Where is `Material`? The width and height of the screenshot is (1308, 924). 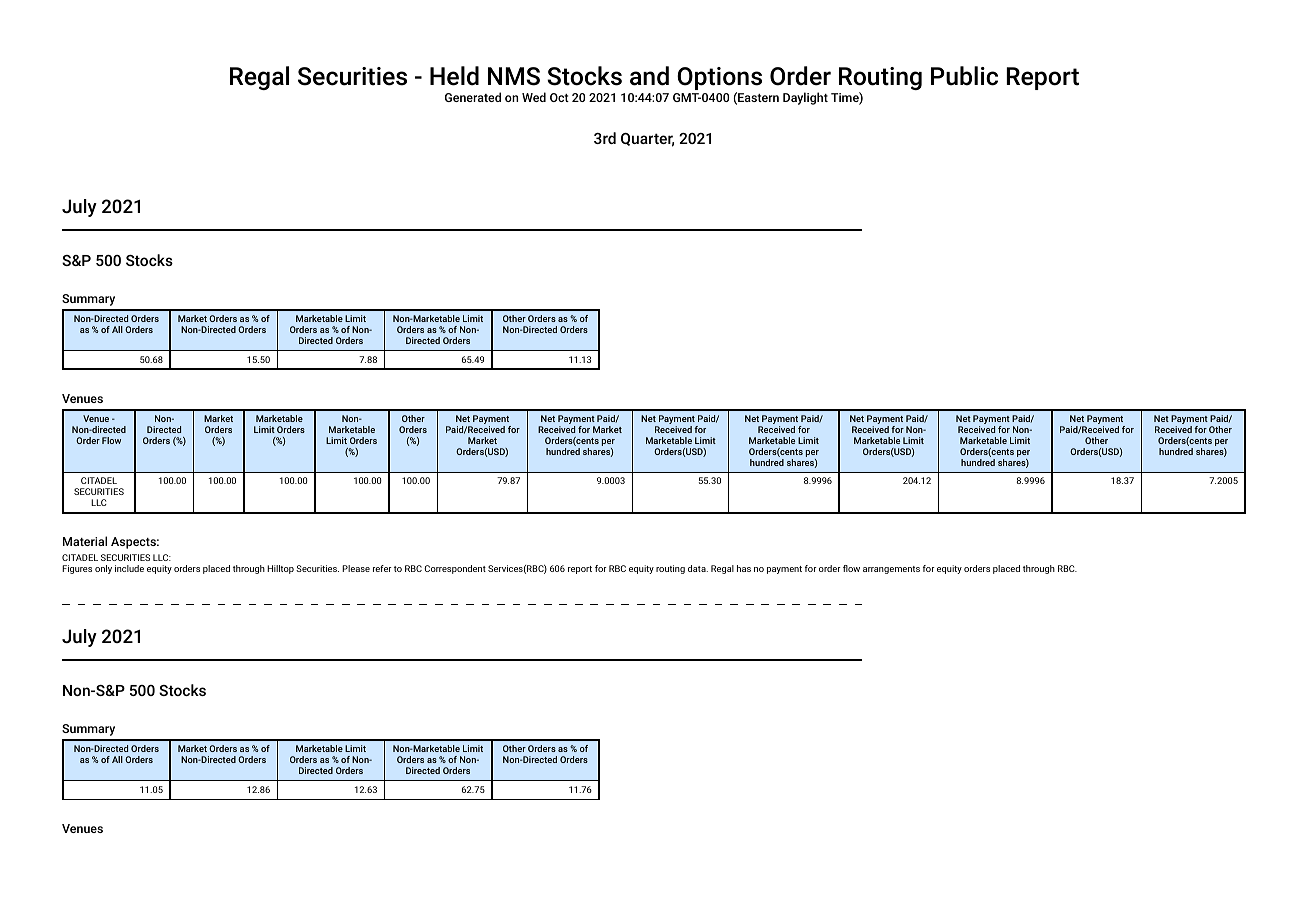 Material is located at coordinates (85, 541).
